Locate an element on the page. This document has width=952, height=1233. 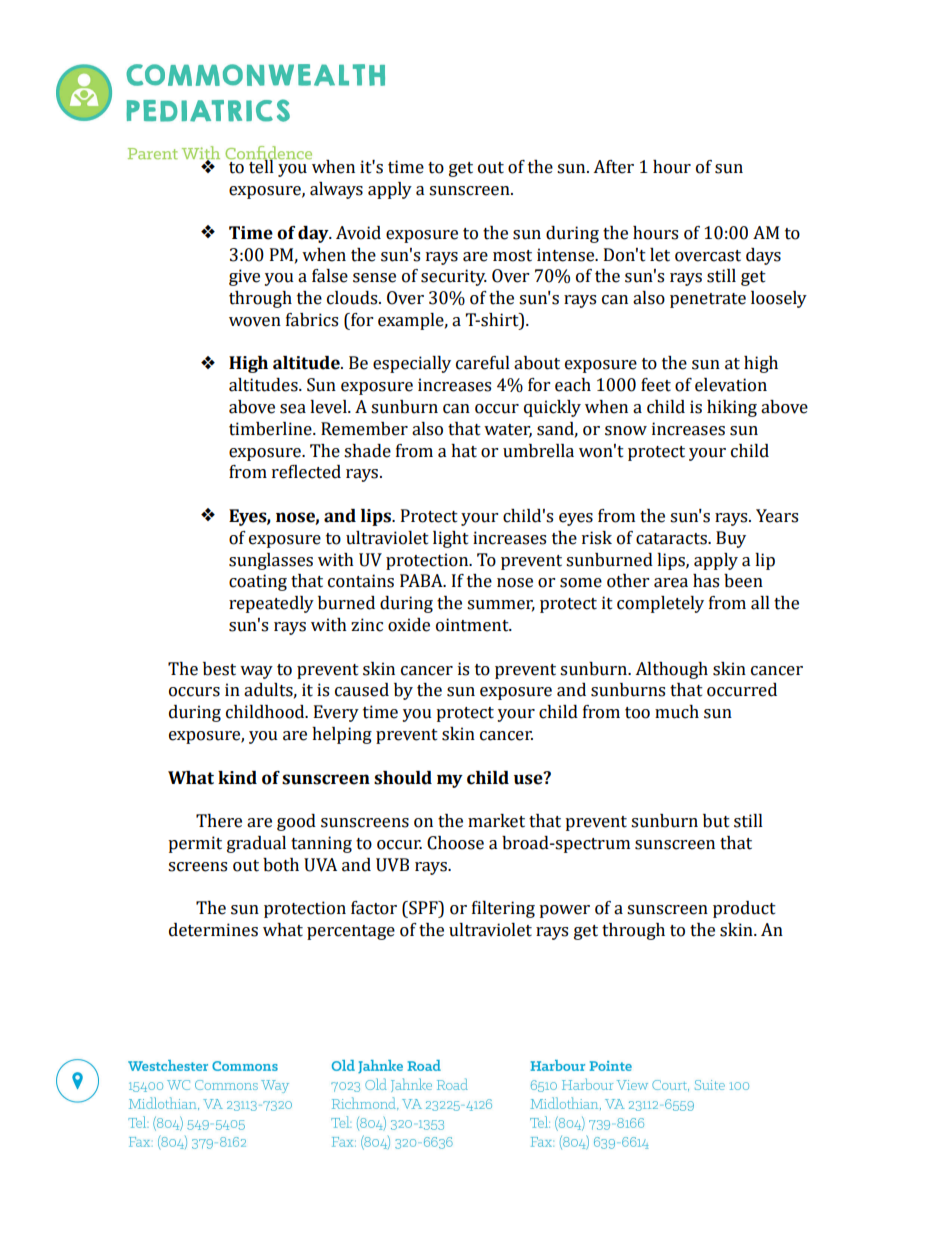
hiking is located at coordinates (732, 408).
